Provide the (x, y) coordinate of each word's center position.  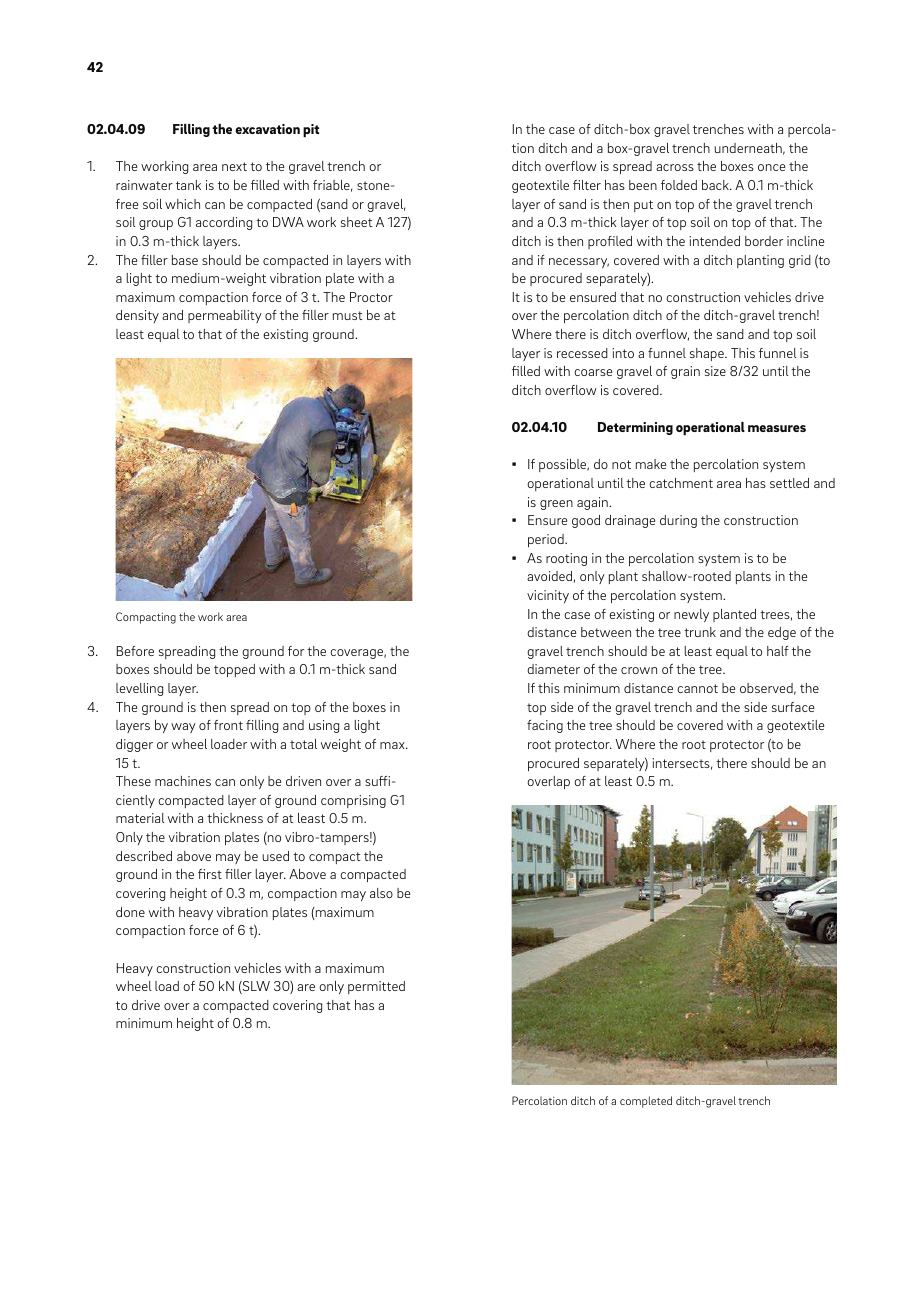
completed (646, 1102)
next (234, 166)
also (381, 893)
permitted (376, 987)
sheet (357, 222)
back (716, 185)
